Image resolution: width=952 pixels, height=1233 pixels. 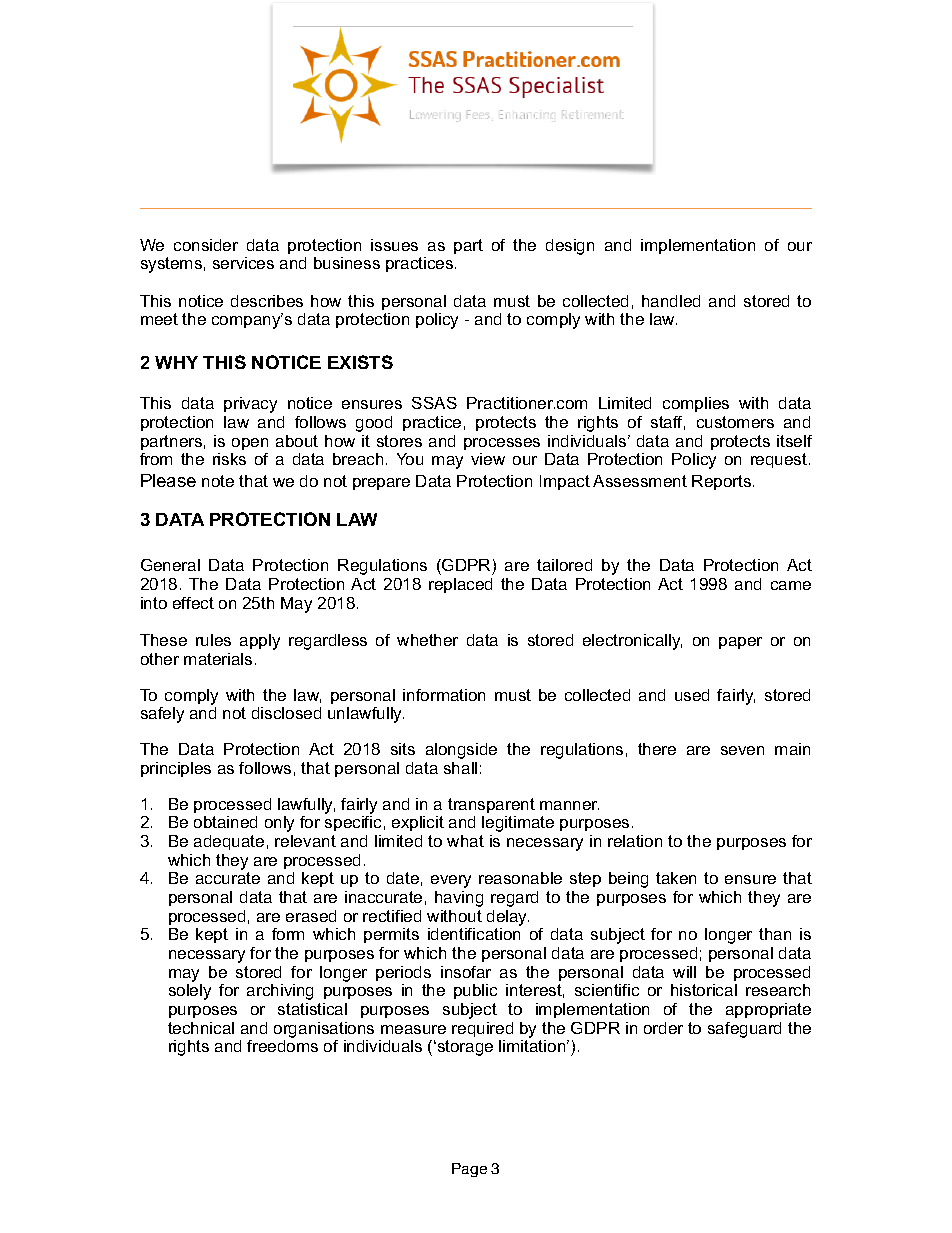 I want to click on General, so click(x=170, y=565).
